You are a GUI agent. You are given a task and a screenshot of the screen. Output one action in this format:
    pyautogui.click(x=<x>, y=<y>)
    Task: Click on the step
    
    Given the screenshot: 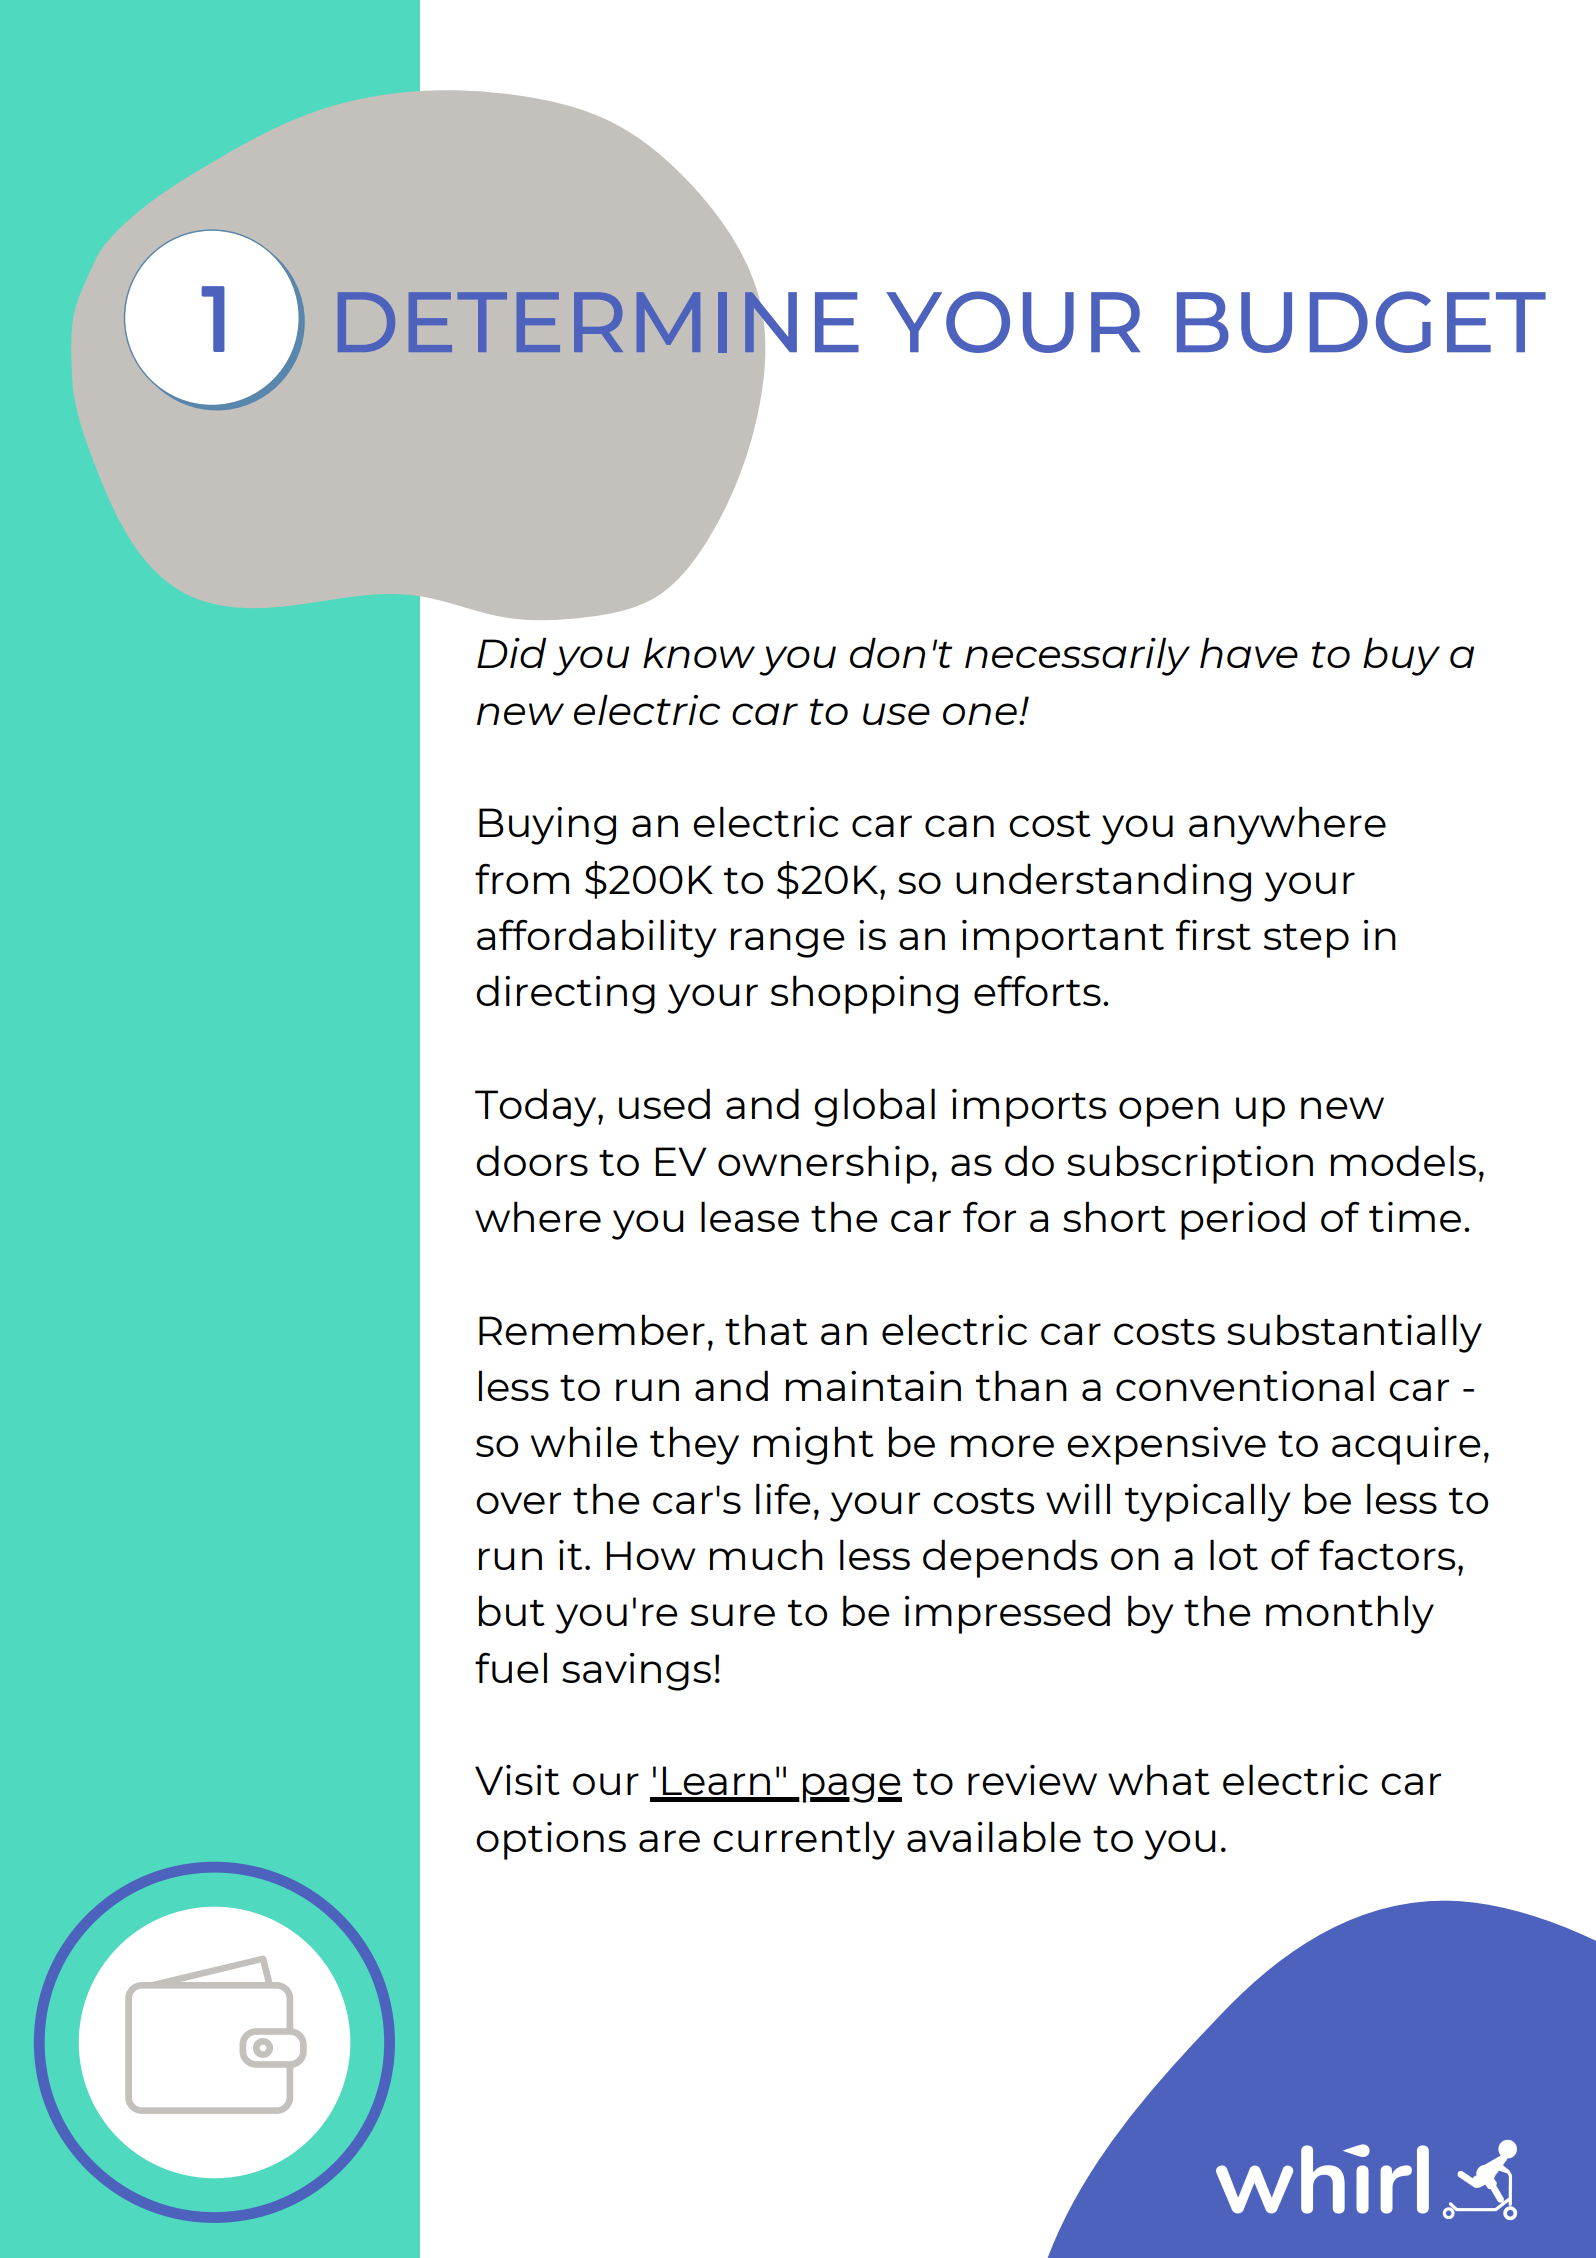 What is the action you would take?
    pyautogui.click(x=1306, y=941)
